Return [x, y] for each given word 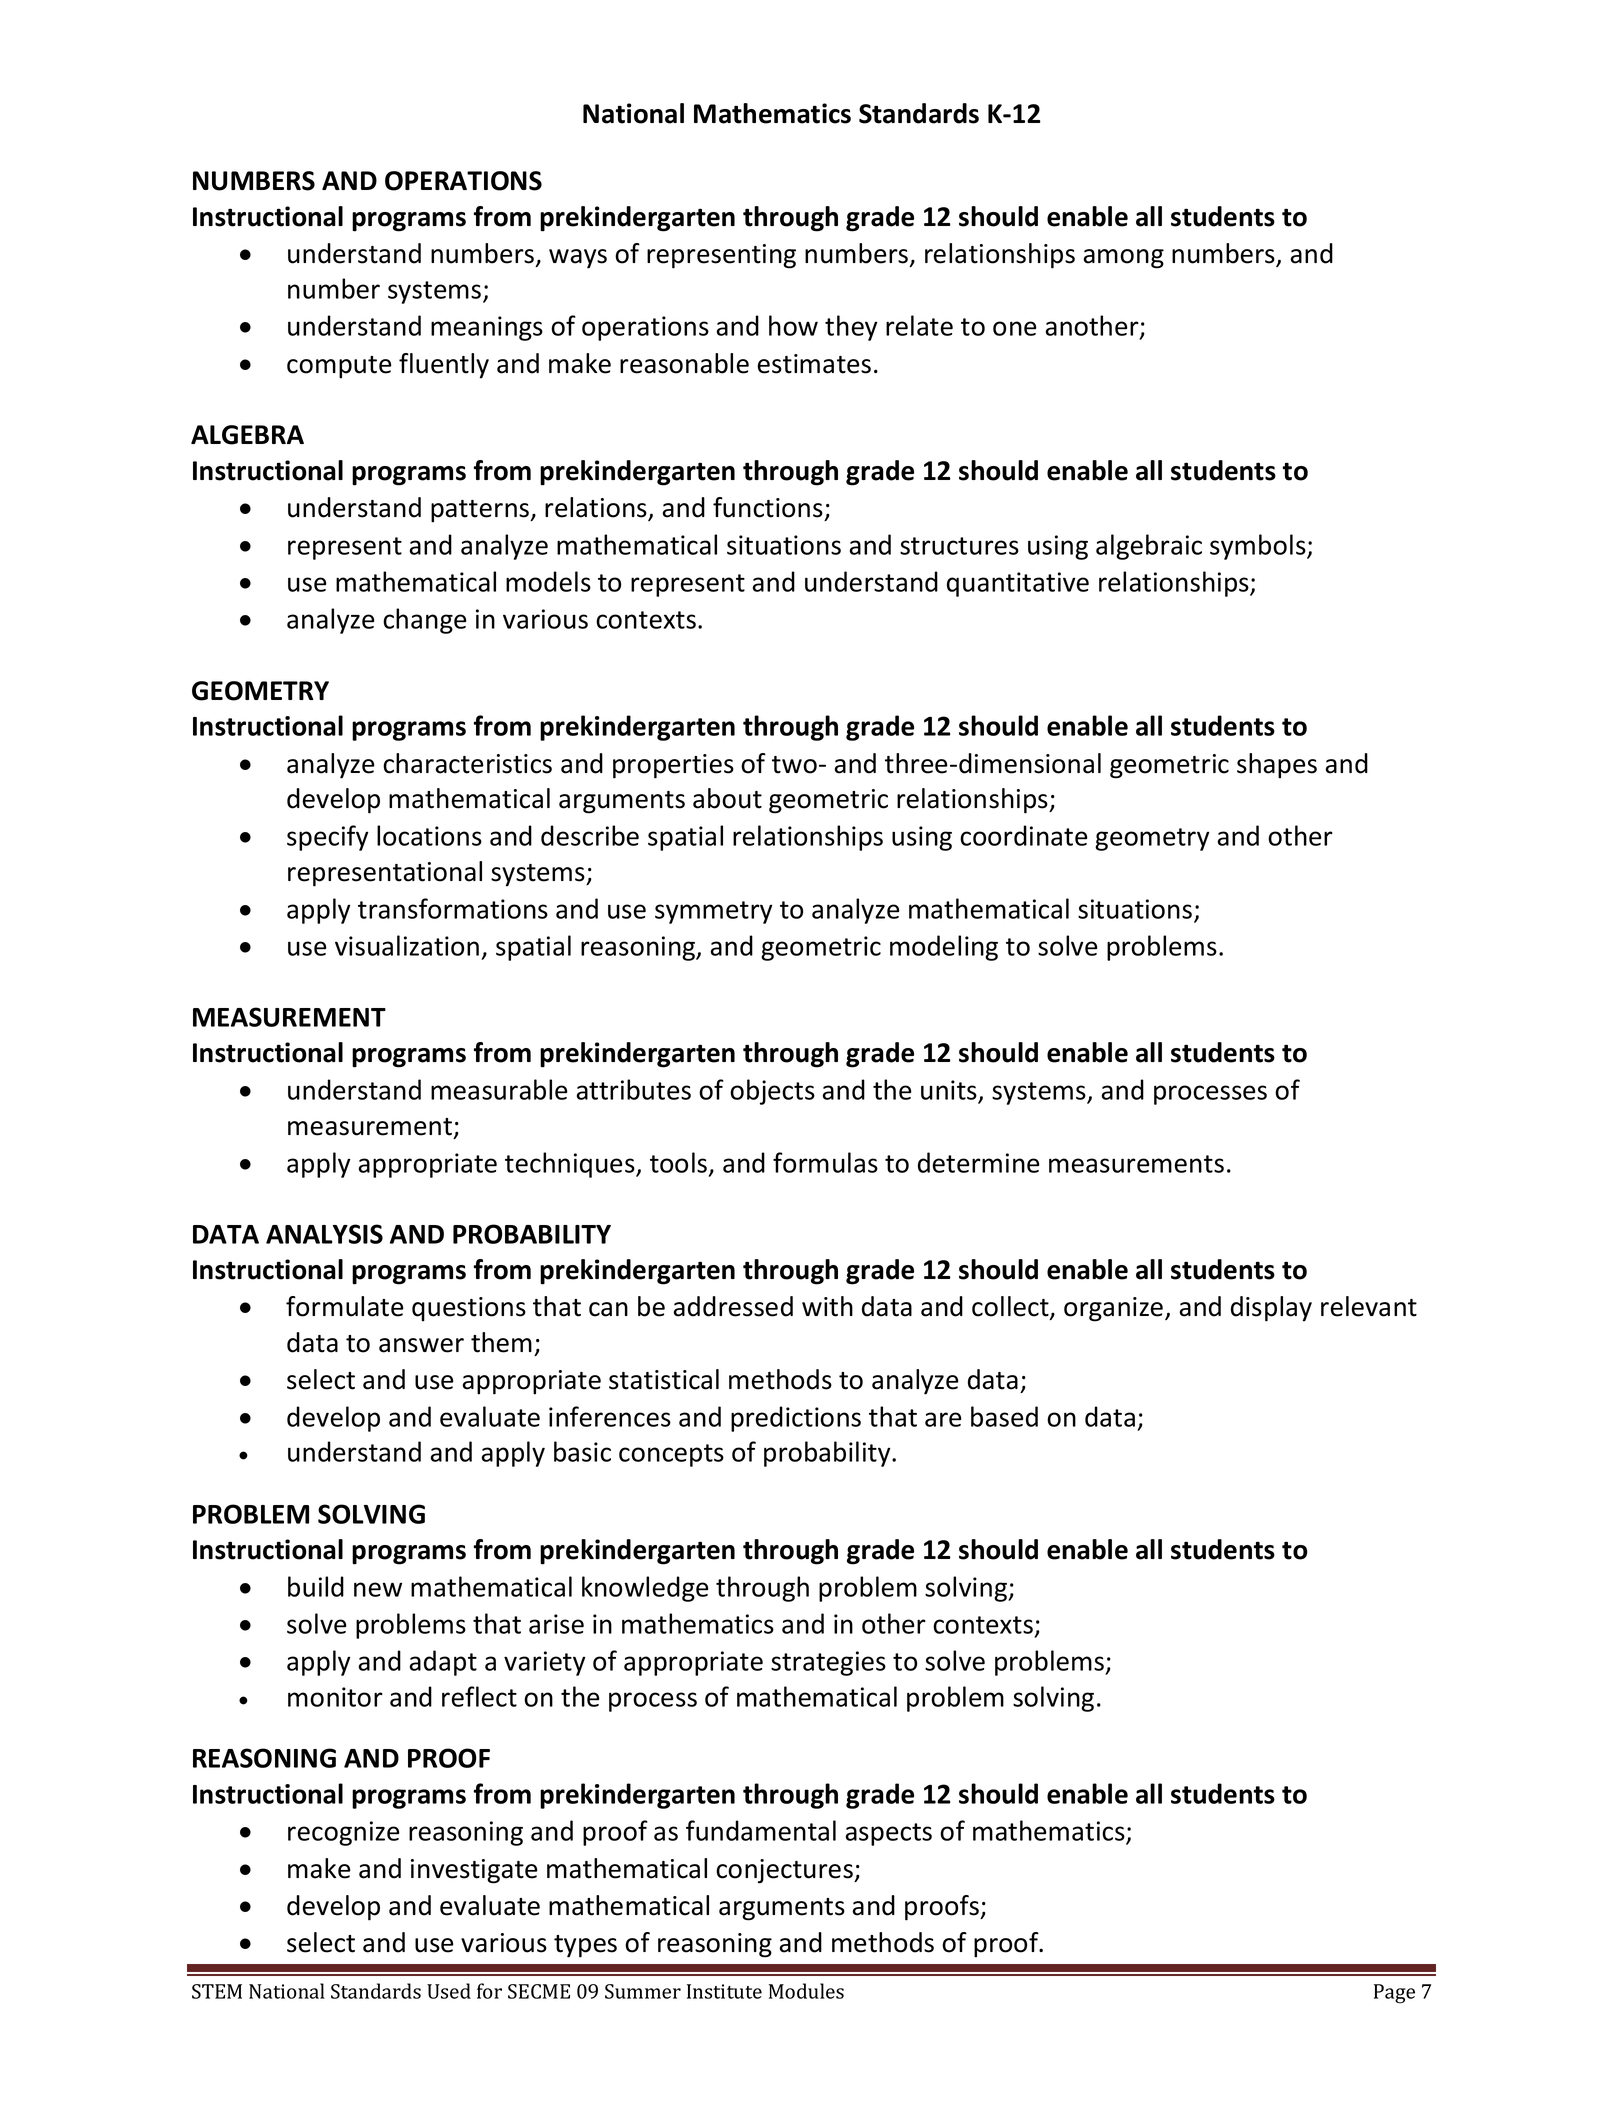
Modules [806, 1991]
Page [1394, 1994]
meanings [487, 328]
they [851, 328]
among [1123, 259]
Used [449, 1991]
